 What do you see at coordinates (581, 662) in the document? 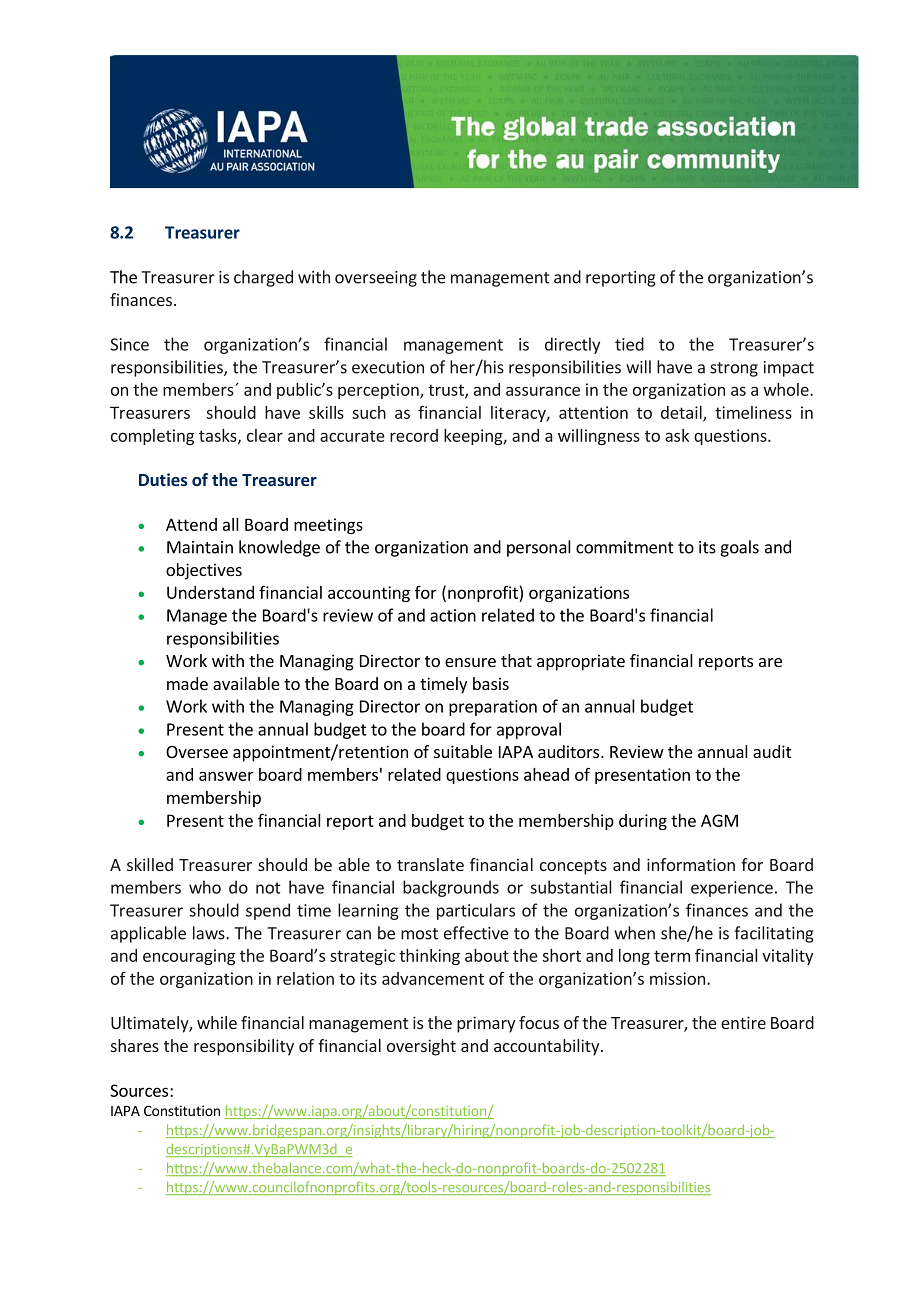
I see `appropriate` at bounding box center [581, 662].
